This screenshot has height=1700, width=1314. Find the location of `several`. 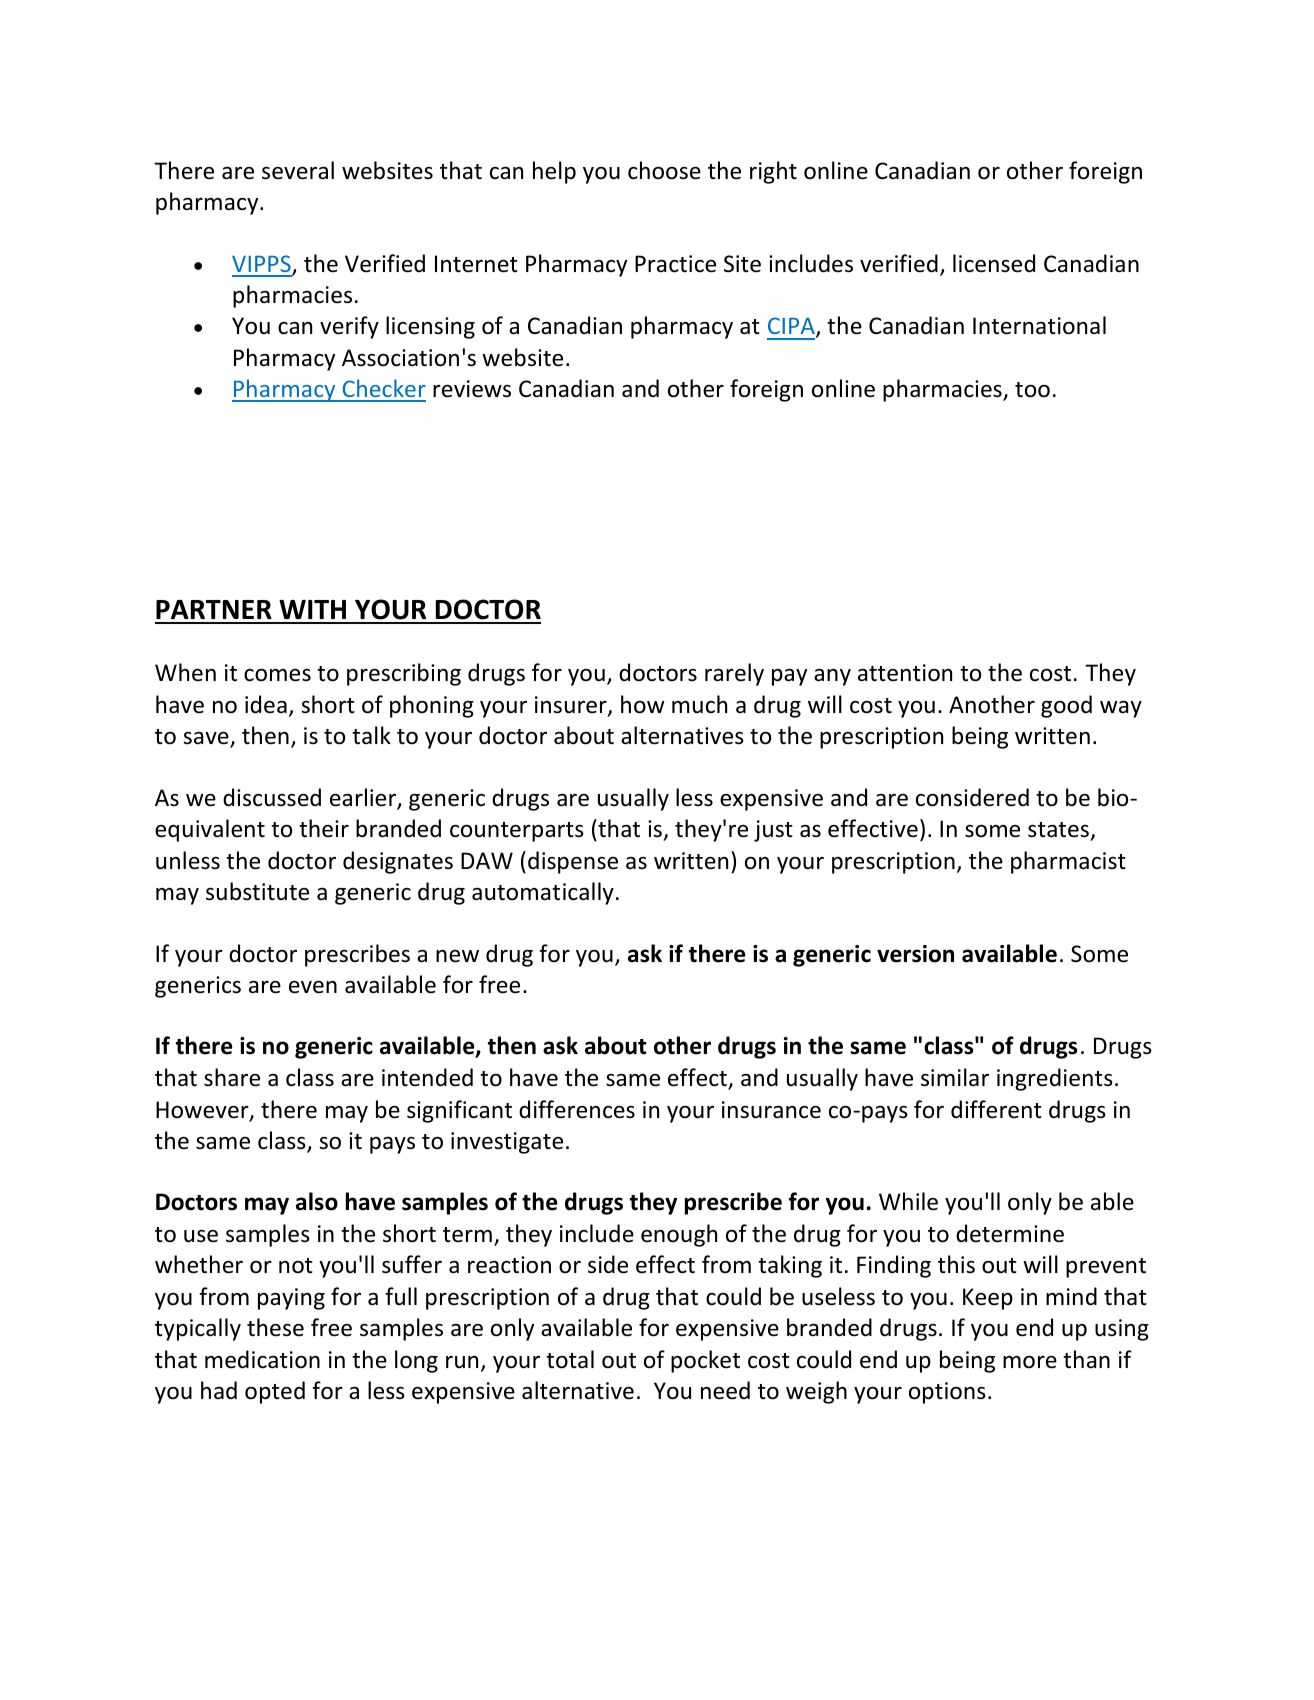

several is located at coordinates (298, 170).
